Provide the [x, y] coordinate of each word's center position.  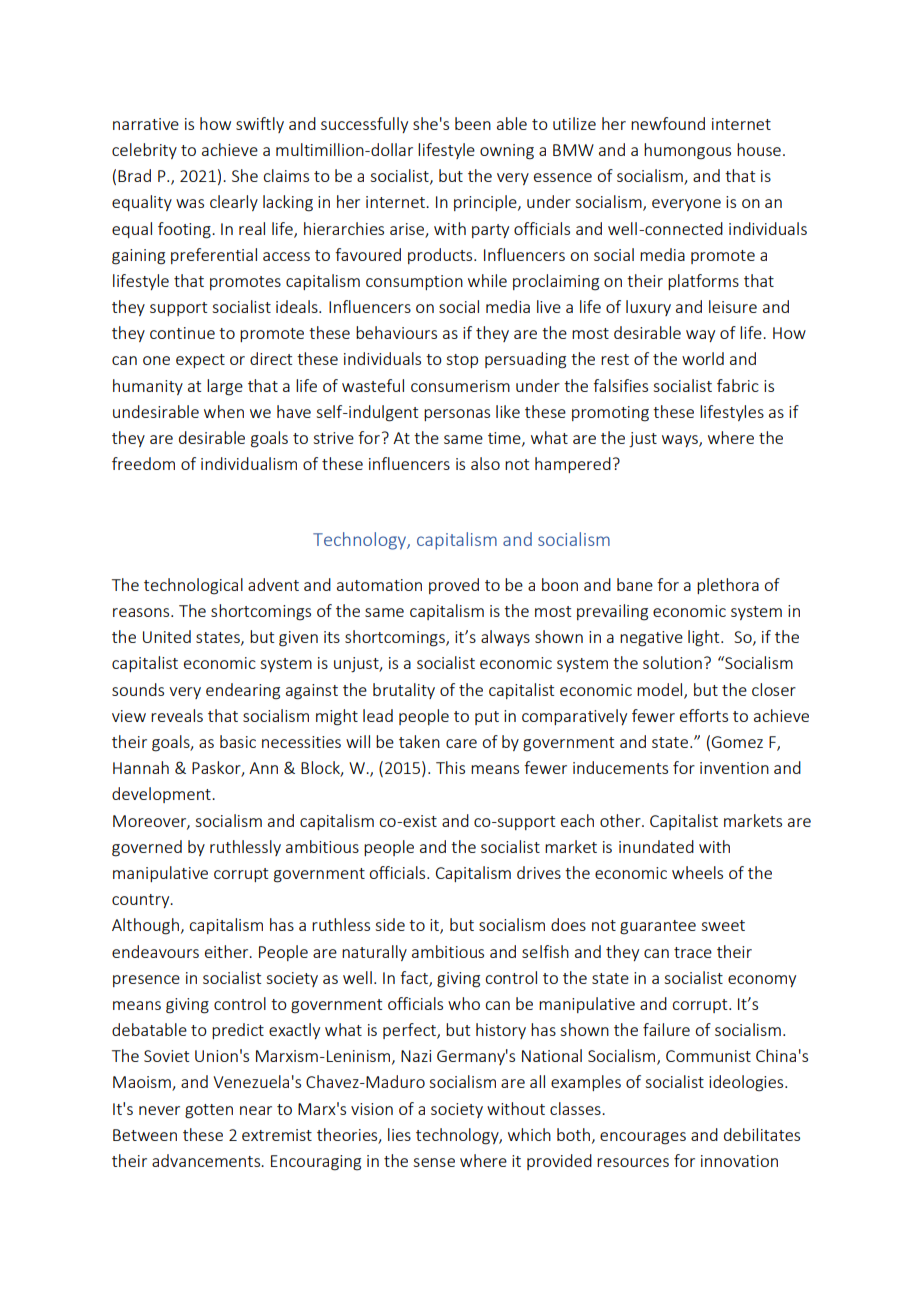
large [225, 387]
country [142, 901]
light [705, 638]
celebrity [144, 151]
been [473, 123]
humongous [687, 151]
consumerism [460, 386]
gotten [209, 1111]
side [390, 924]
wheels [697, 872]
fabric [738, 385]
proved [454, 586]
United [167, 636]
